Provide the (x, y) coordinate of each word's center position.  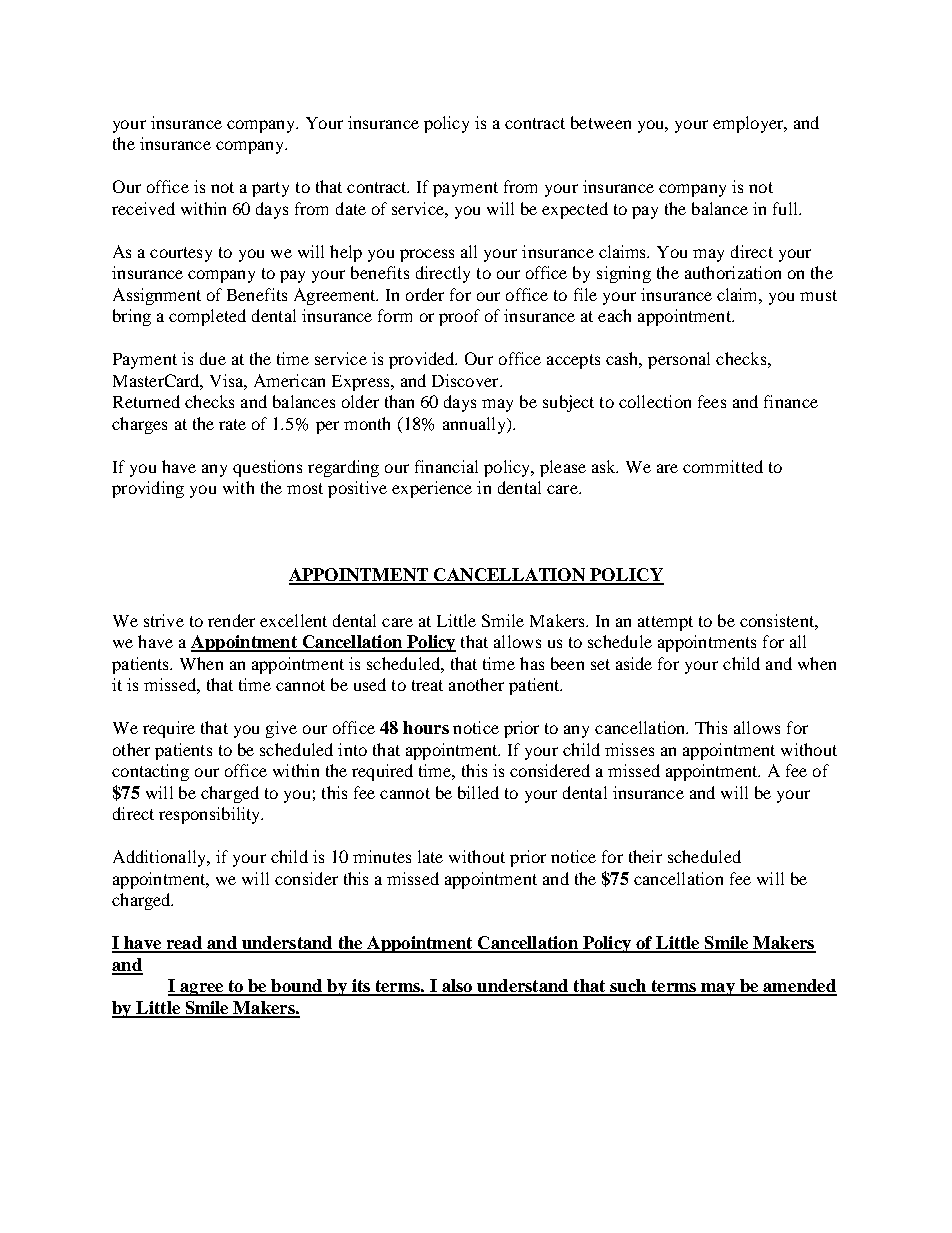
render (231, 620)
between (601, 122)
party (270, 189)
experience (432, 489)
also (457, 987)
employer (749, 124)
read (184, 944)
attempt (665, 623)
